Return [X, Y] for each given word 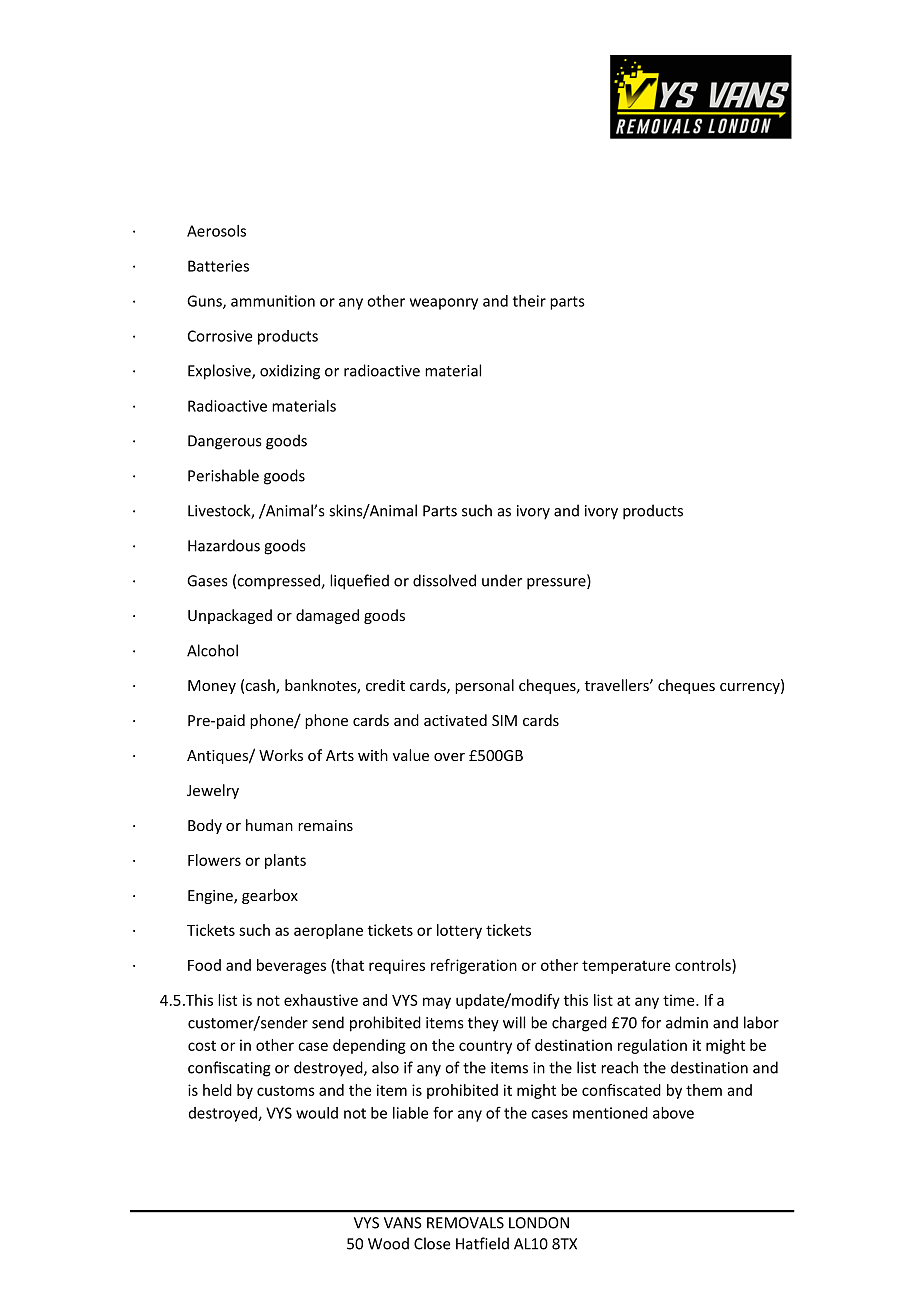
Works [281, 755]
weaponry [444, 304]
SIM [504, 720]
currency [751, 688]
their [529, 301]
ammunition [273, 301]
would [317, 1113]
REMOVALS [465, 1223]
